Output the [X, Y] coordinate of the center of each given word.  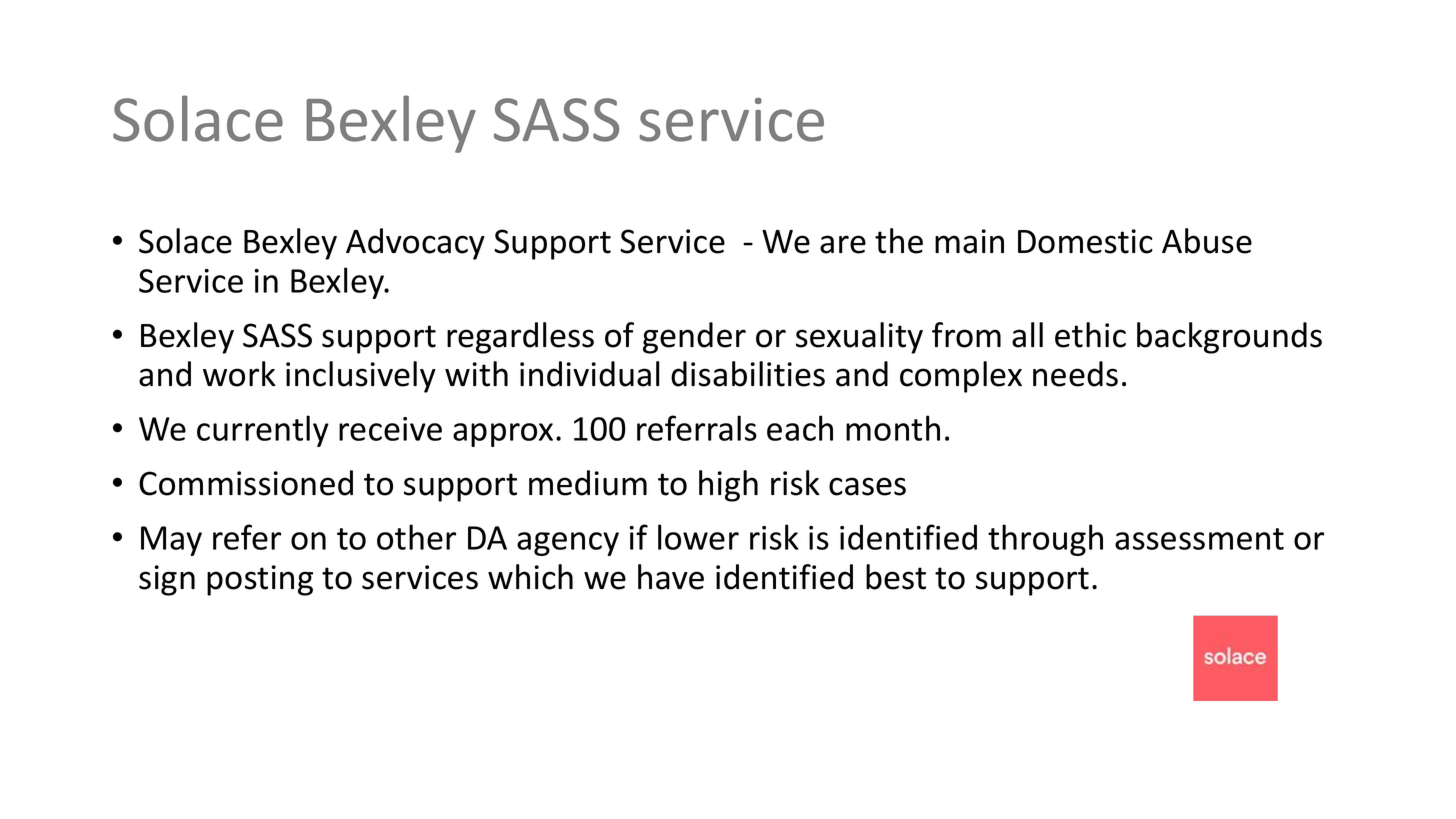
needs [1075, 374]
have [671, 577]
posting [260, 580]
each [800, 428]
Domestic [1085, 241]
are [843, 244]
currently [263, 431]
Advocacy [415, 244]
